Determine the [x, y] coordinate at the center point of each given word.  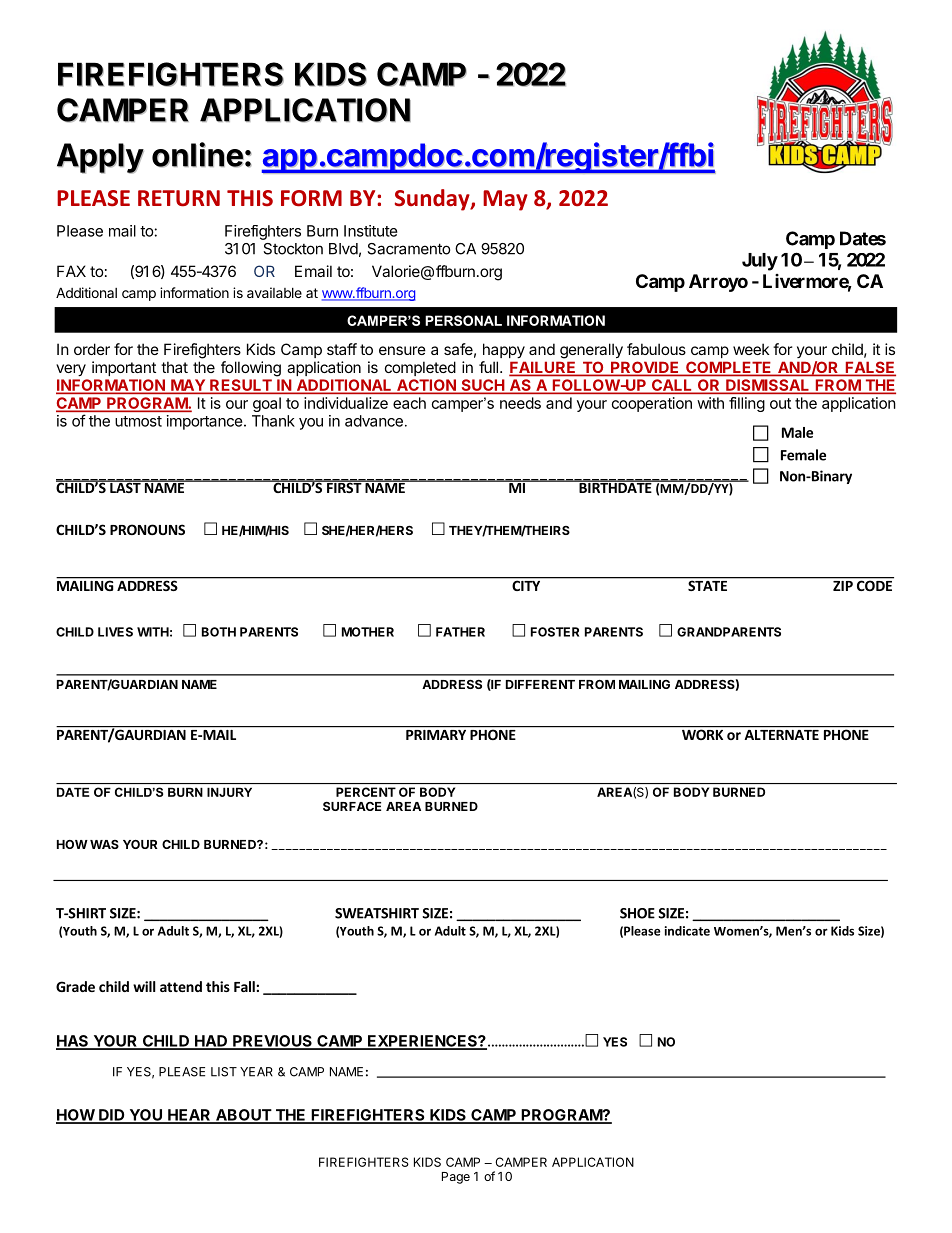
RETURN [179, 198]
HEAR [189, 1116]
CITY [526, 586]
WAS [104, 844]
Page [456, 1178]
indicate [687, 931]
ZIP [843, 586]
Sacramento [408, 249]
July [760, 262]
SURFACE [352, 806]
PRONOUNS [147, 529]
